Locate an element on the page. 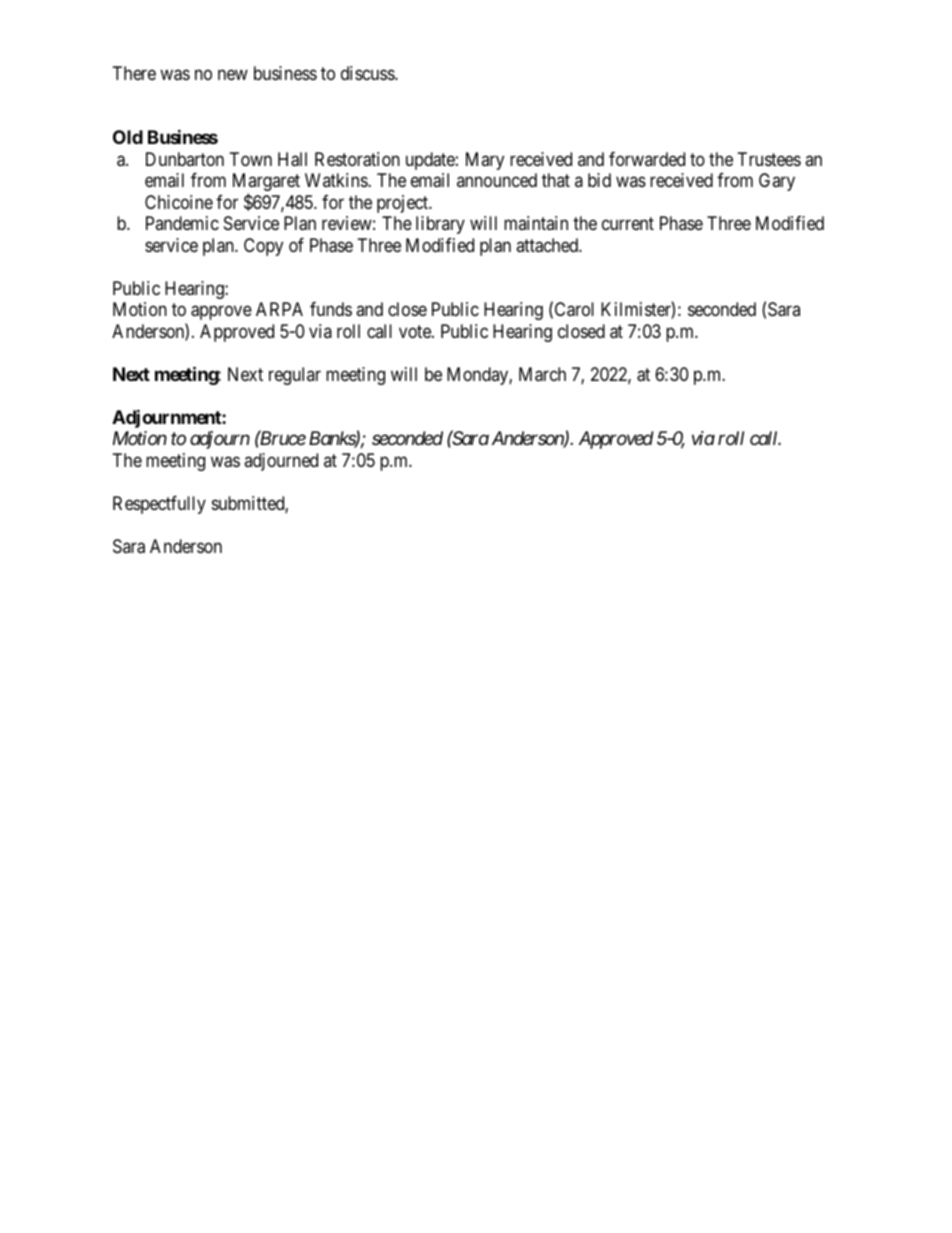 The height and width of the page is (1233, 952). vote is located at coordinates (416, 331).
